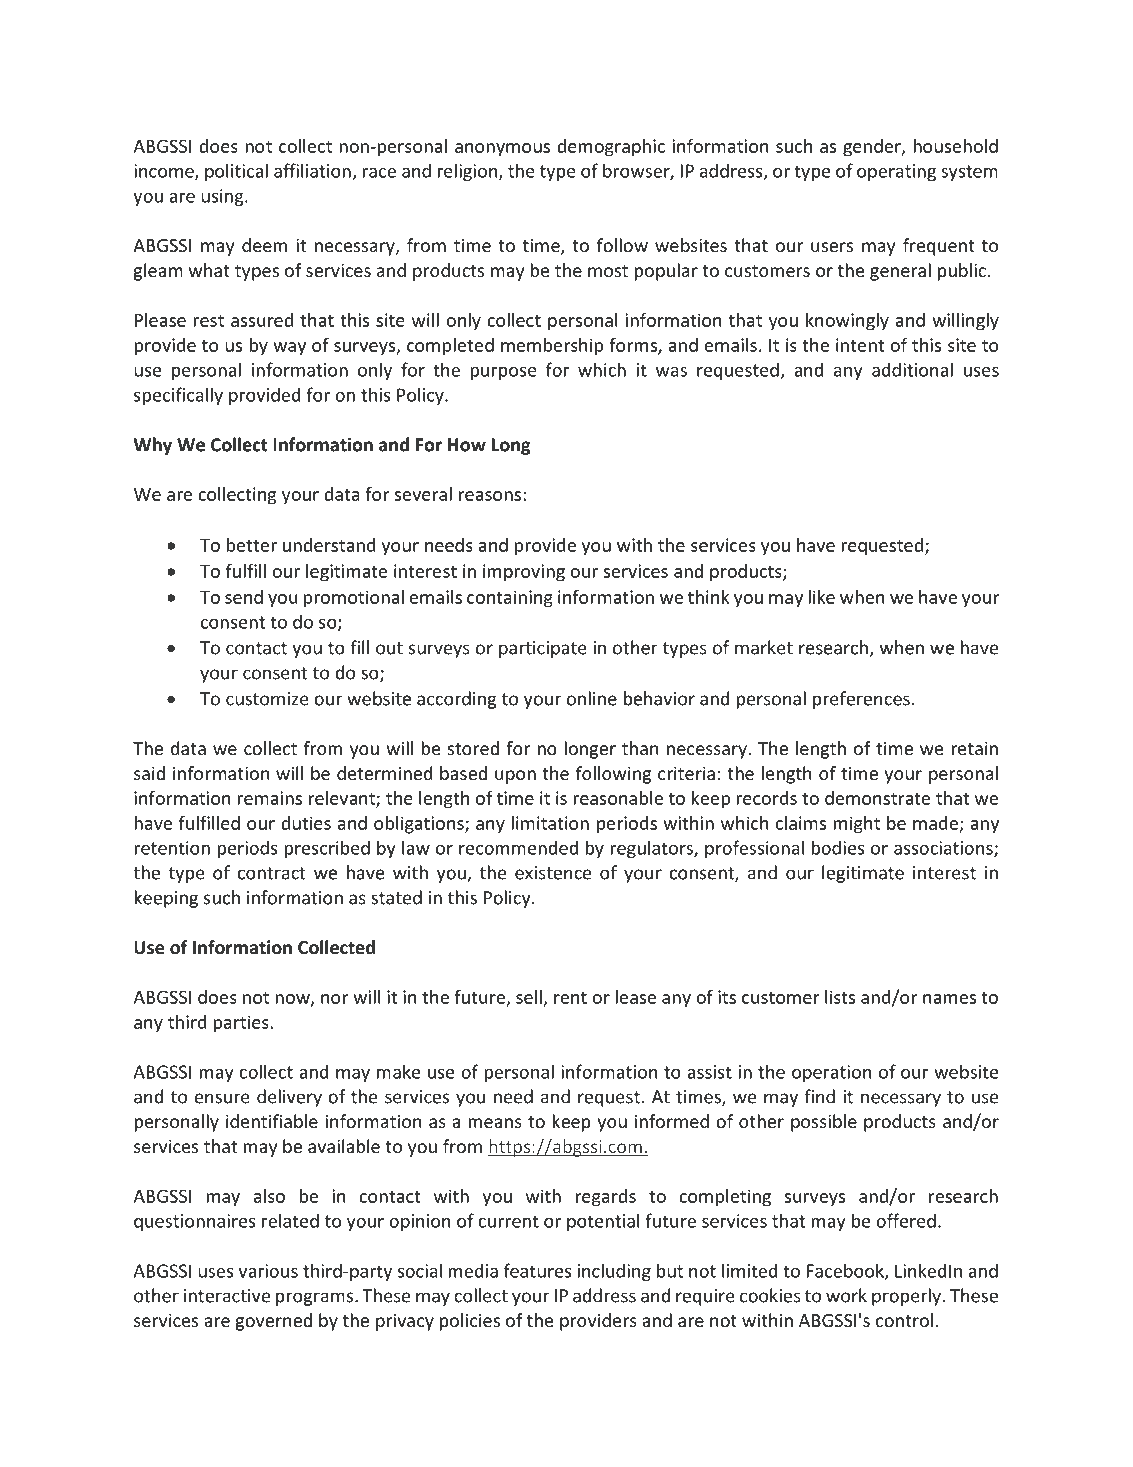 The height and width of the page is (1467, 1133). I want to click on demographic, so click(611, 148).
